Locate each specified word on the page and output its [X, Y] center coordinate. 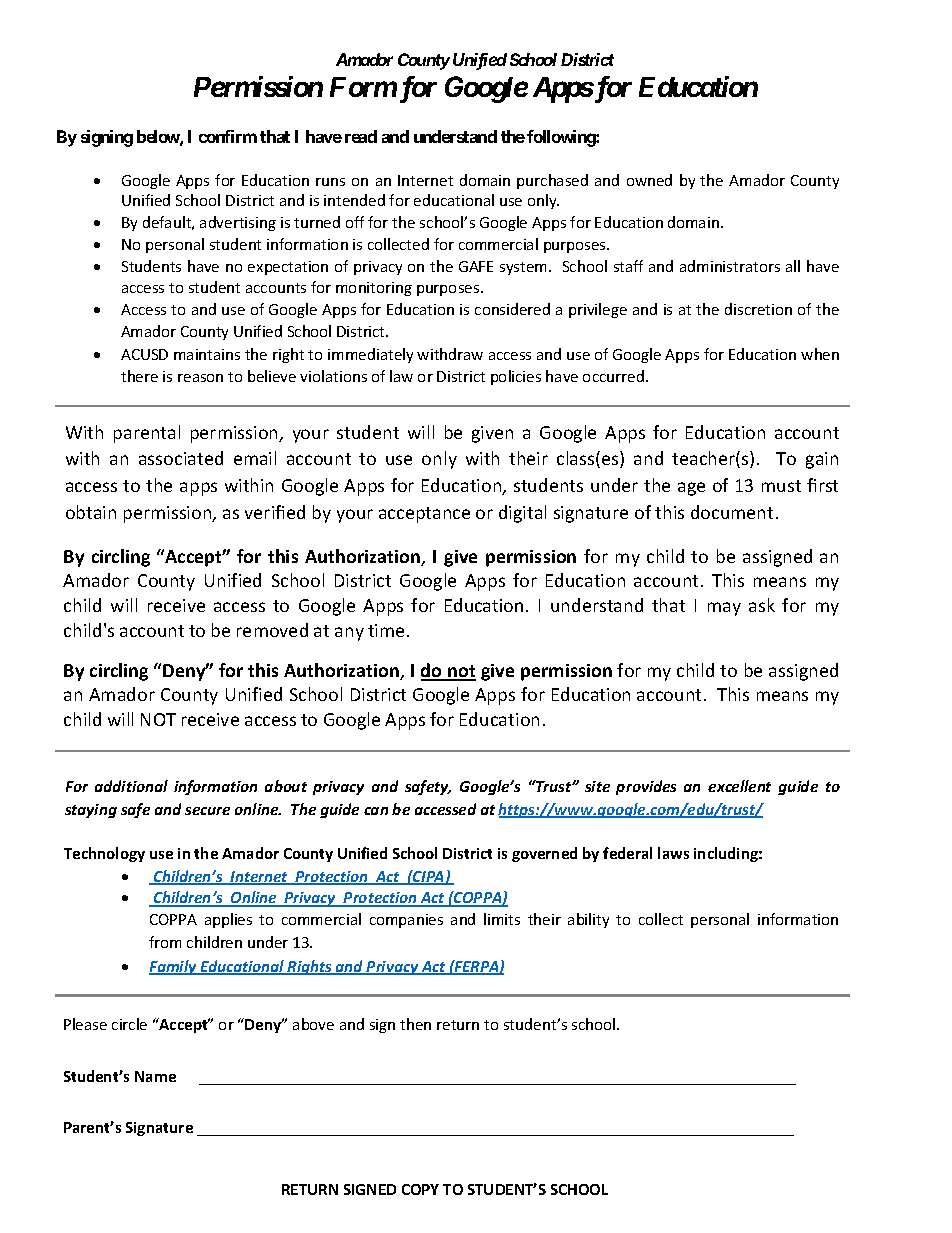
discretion [758, 309]
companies [406, 921]
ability [588, 920]
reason [200, 378]
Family [174, 967]
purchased [552, 181]
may [724, 609]
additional [131, 786]
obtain [91, 512]
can [376, 811]
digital [522, 514]
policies [516, 377]
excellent [739, 786]
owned [649, 180]
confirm [228, 136]
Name [155, 1076]
